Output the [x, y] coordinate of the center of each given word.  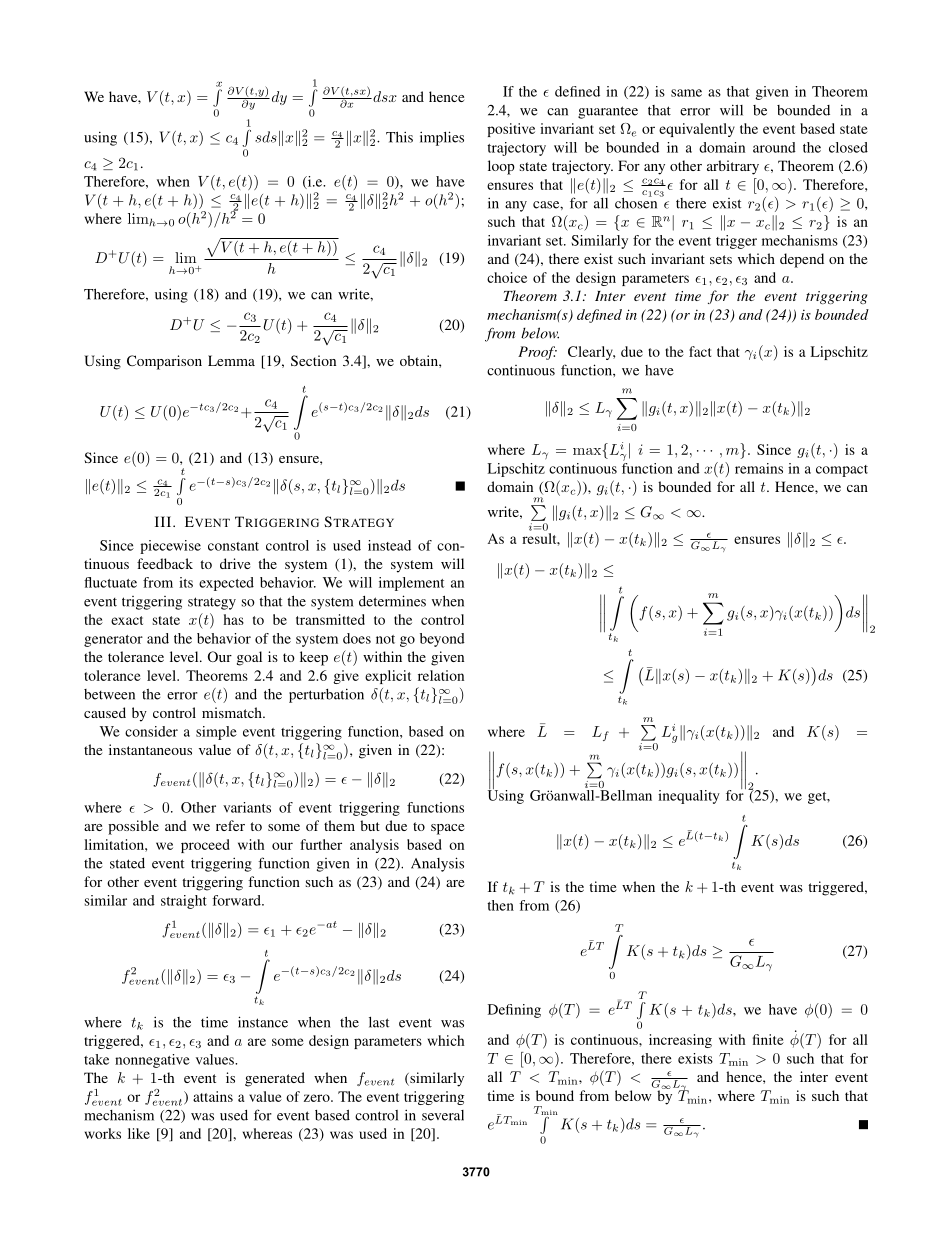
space [447, 829]
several [443, 1115]
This [399, 137]
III [164, 521]
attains [213, 1096]
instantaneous [150, 749]
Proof [537, 353]
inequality [689, 797]
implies [442, 138]
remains [759, 468]
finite [768, 1039]
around [774, 147]
